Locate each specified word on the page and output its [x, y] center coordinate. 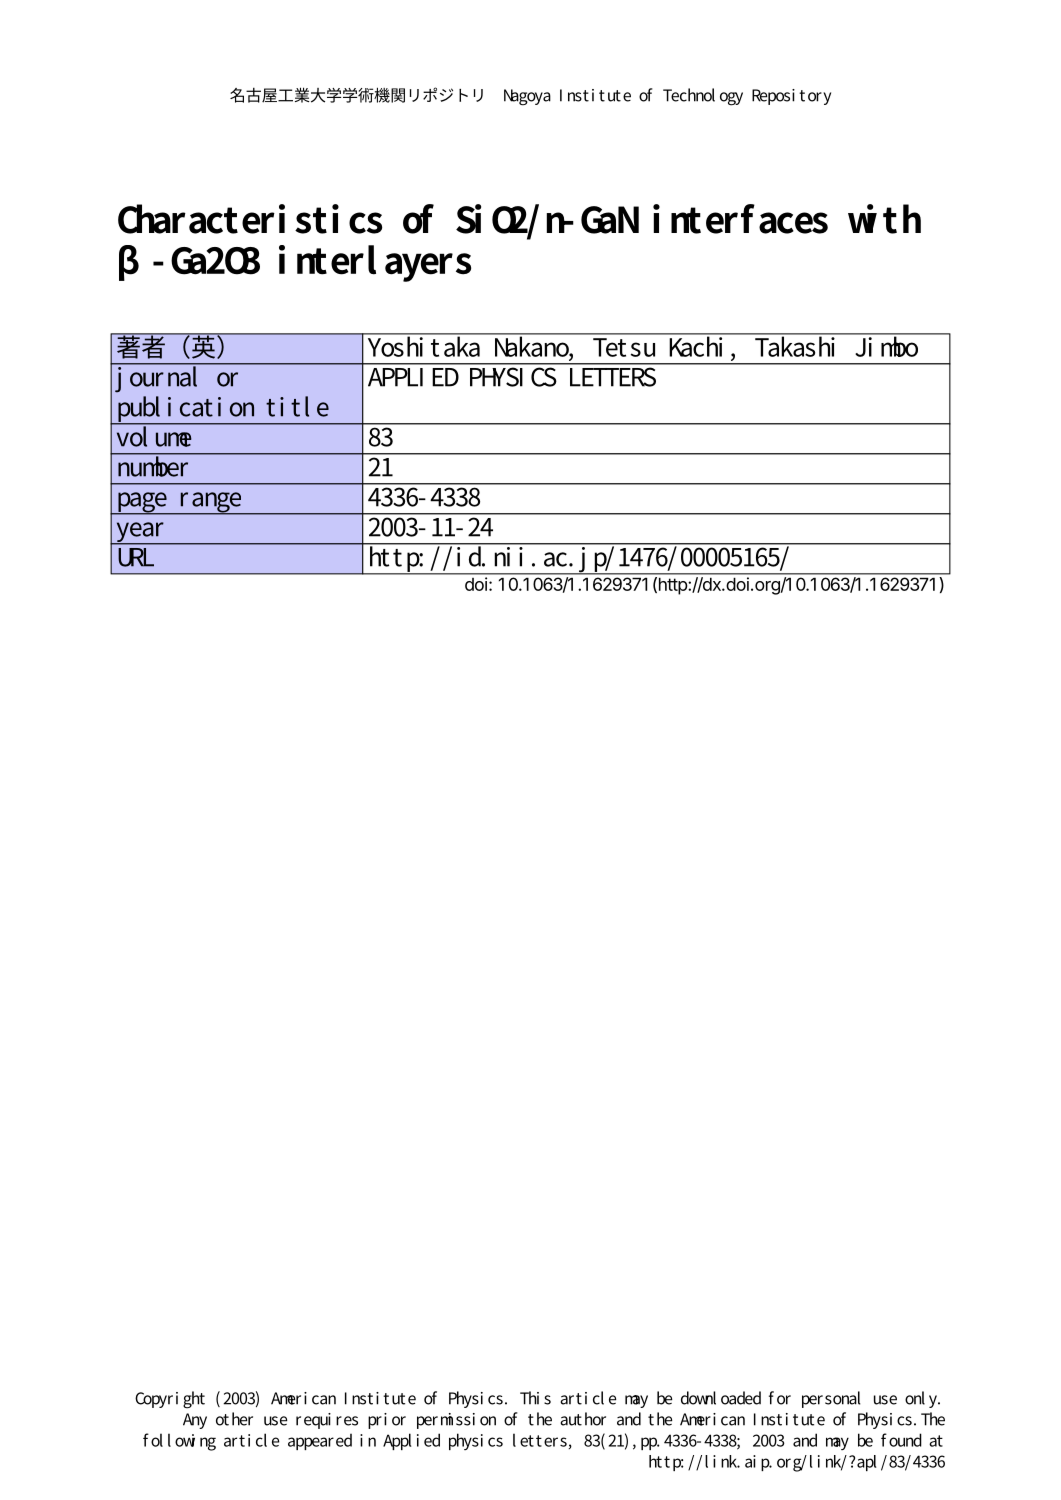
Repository [791, 97]
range [210, 503]
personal [831, 1399]
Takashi [796, 345]
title [297, 406]
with [884, 219]
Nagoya [527, 97]
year [140, 533]
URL [136, 557]
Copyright [170, 1400]
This [535, 1398]
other [234, 1419]
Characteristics [250, 219]
